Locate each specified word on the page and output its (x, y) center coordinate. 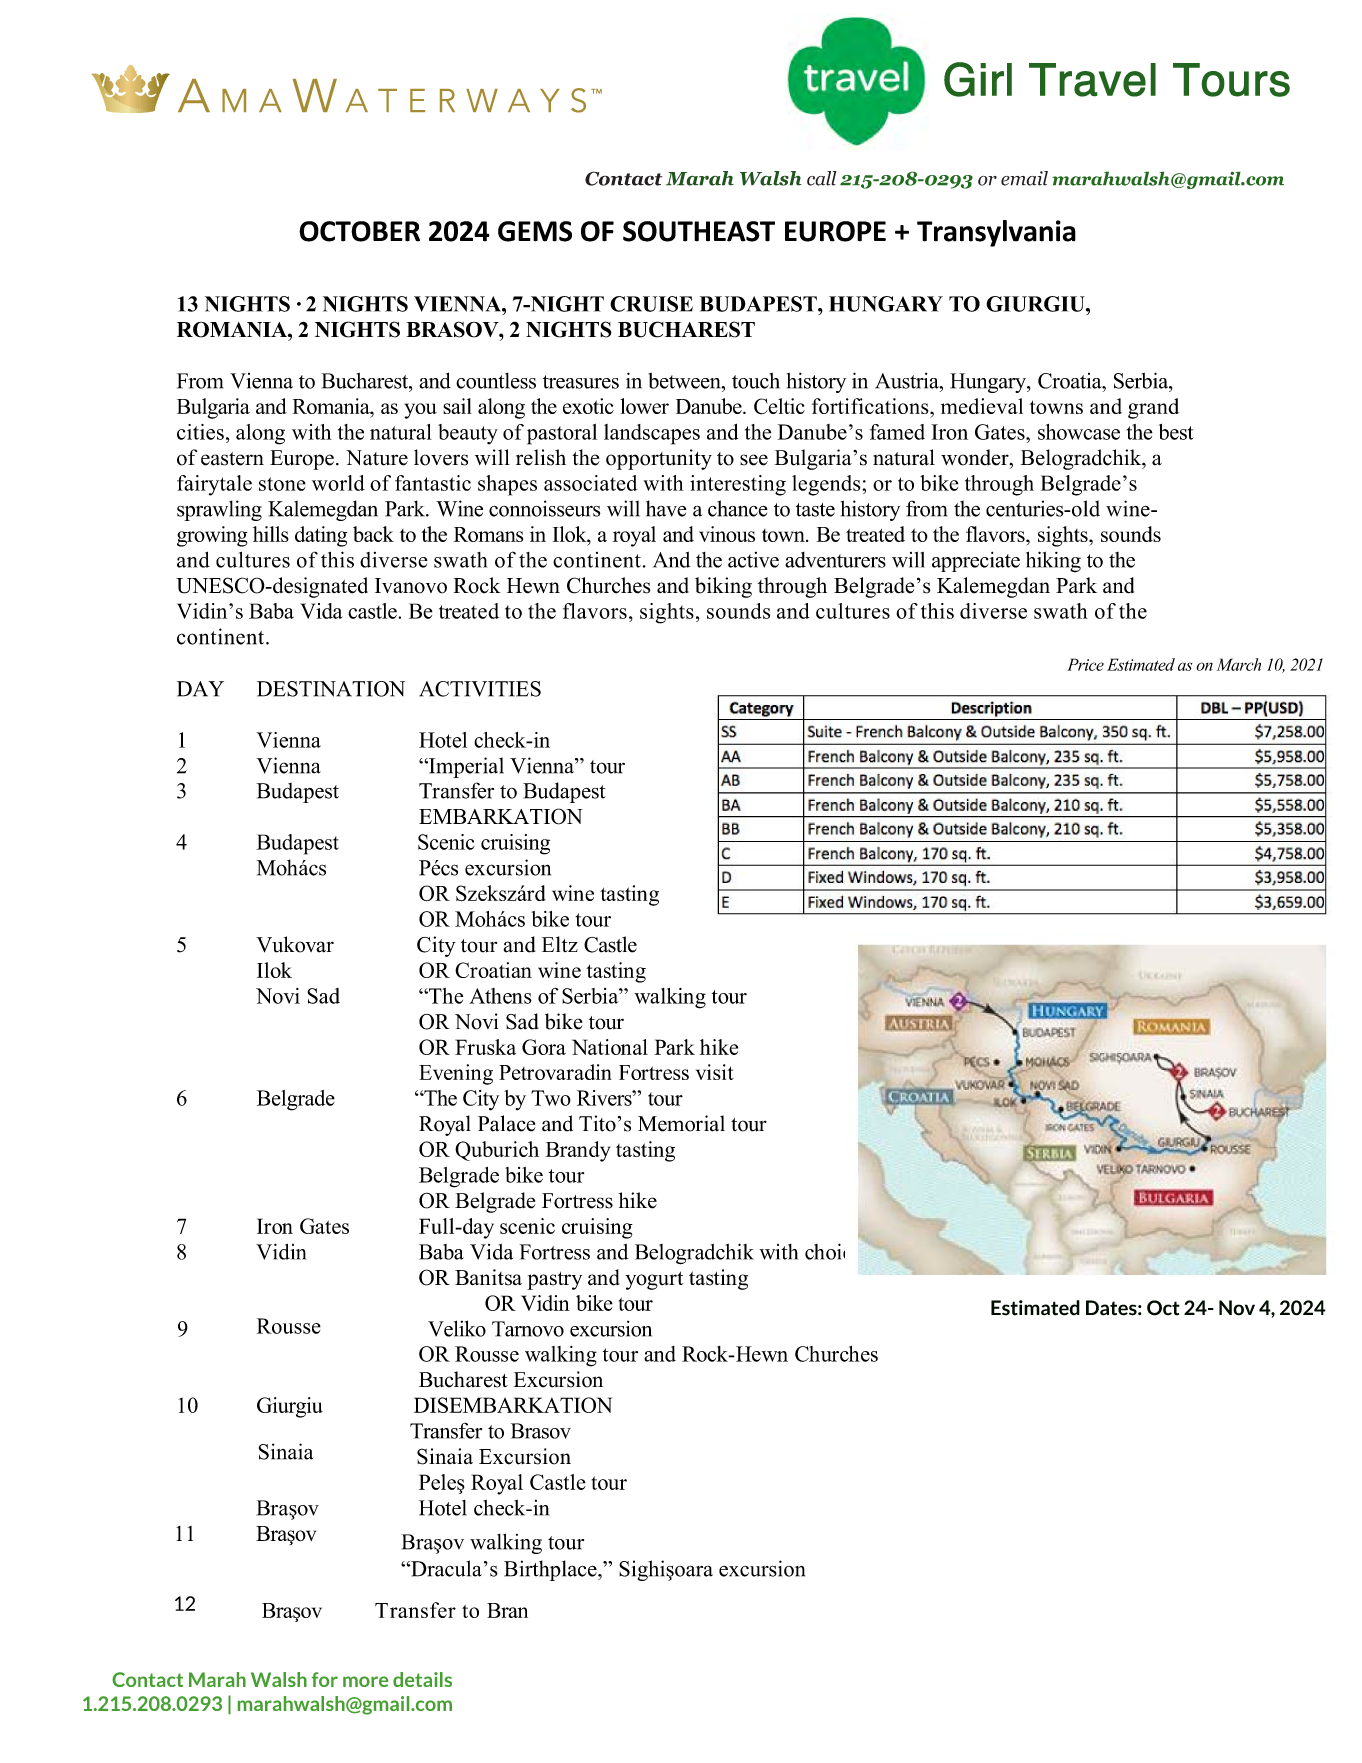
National (610, 1047)
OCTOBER (359, 231)
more (365, 1681)
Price (1085, 664)
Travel (1092, 80)
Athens (500, 996)
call (822, 178)
